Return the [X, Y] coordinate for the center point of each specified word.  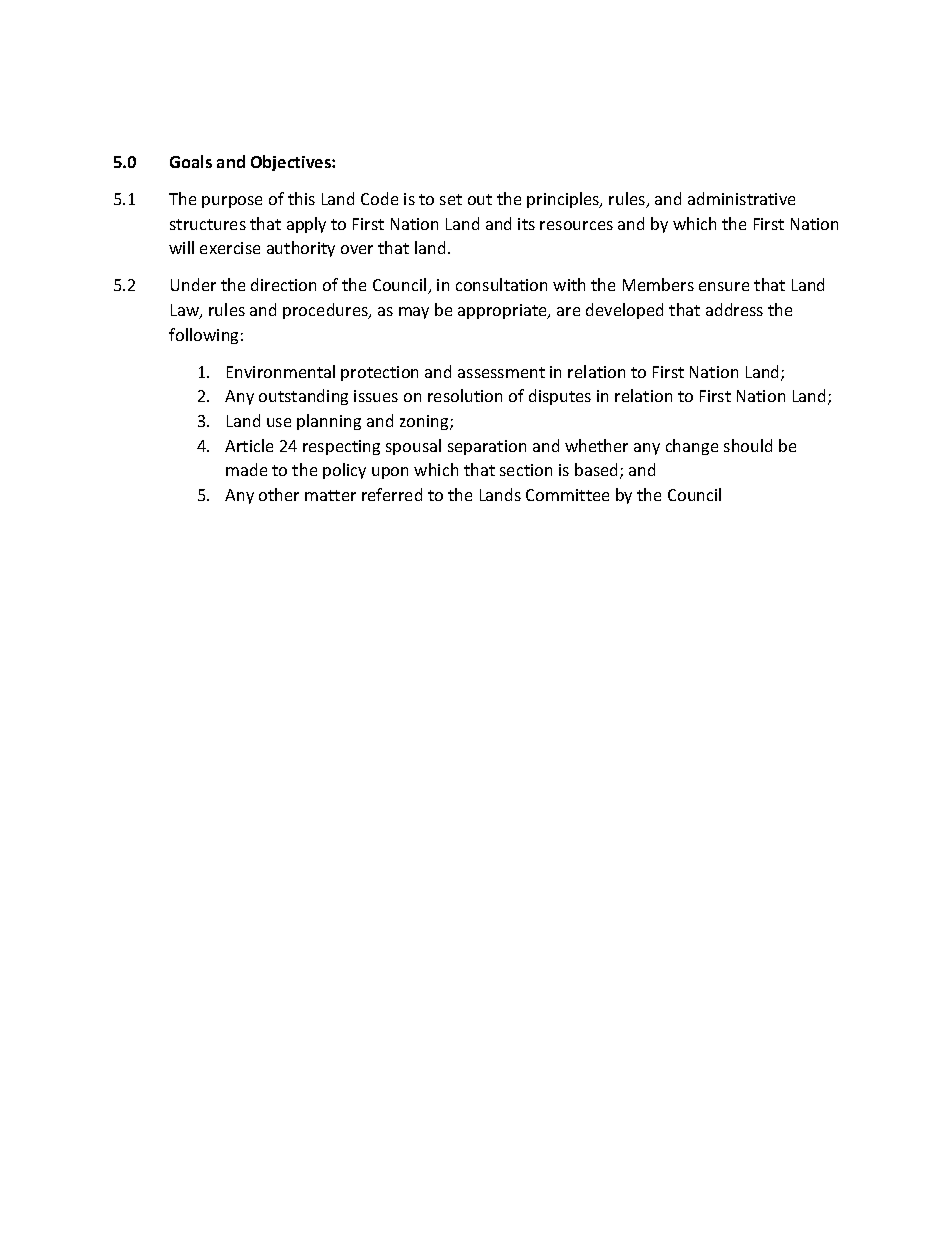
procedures [326, 311]
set [451, 199]
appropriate [503, 311]
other [279, 494]
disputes [560, 397]
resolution [465, 395]
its [526, 224]
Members [658, 284]
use [279, 422]
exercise [230, 248]
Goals [191, 161]
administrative [741, 198]
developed [624, 311]
